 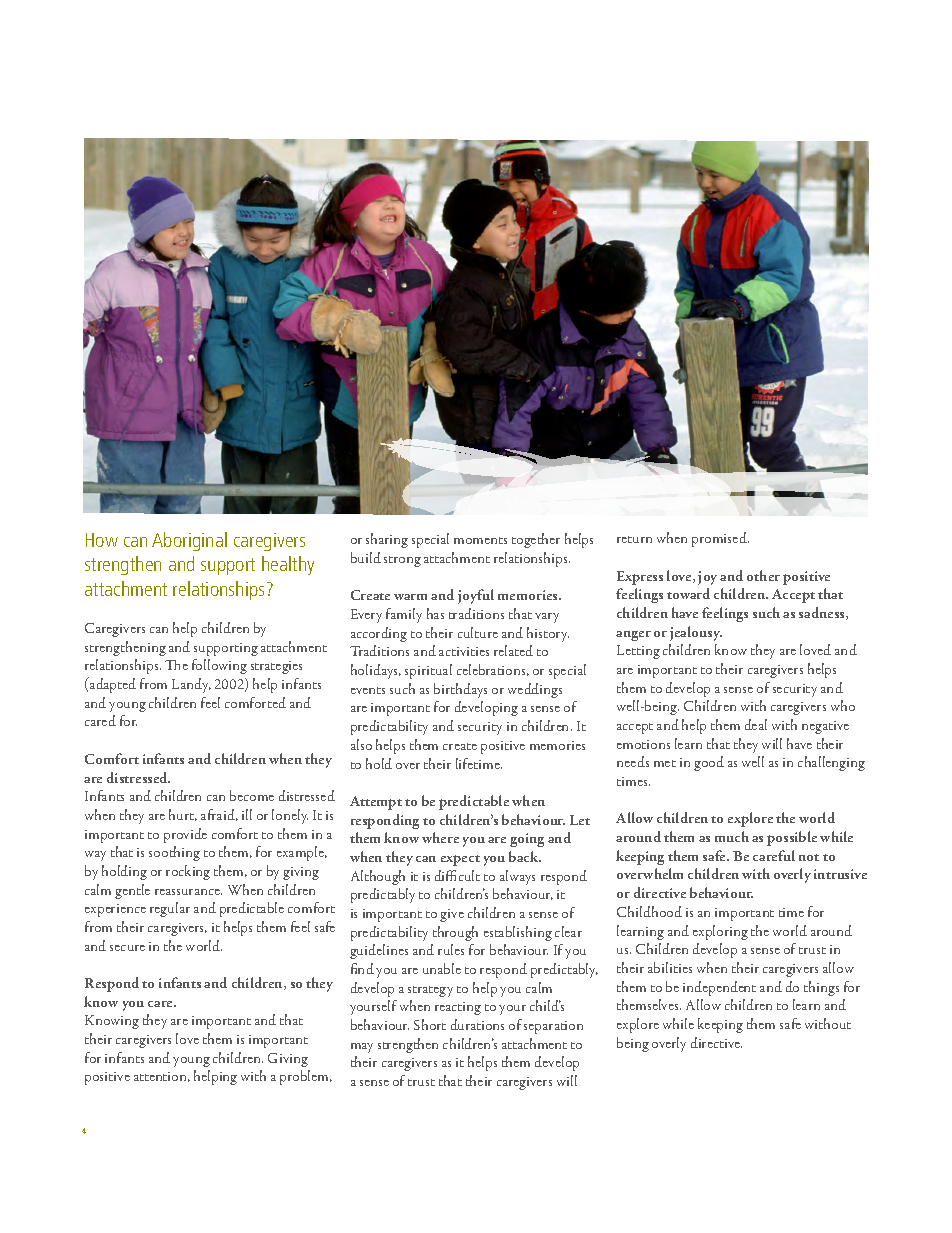 What do you see at coordinates (732, 836) in the page?
I see `much` at bounding box center [732, 836].
